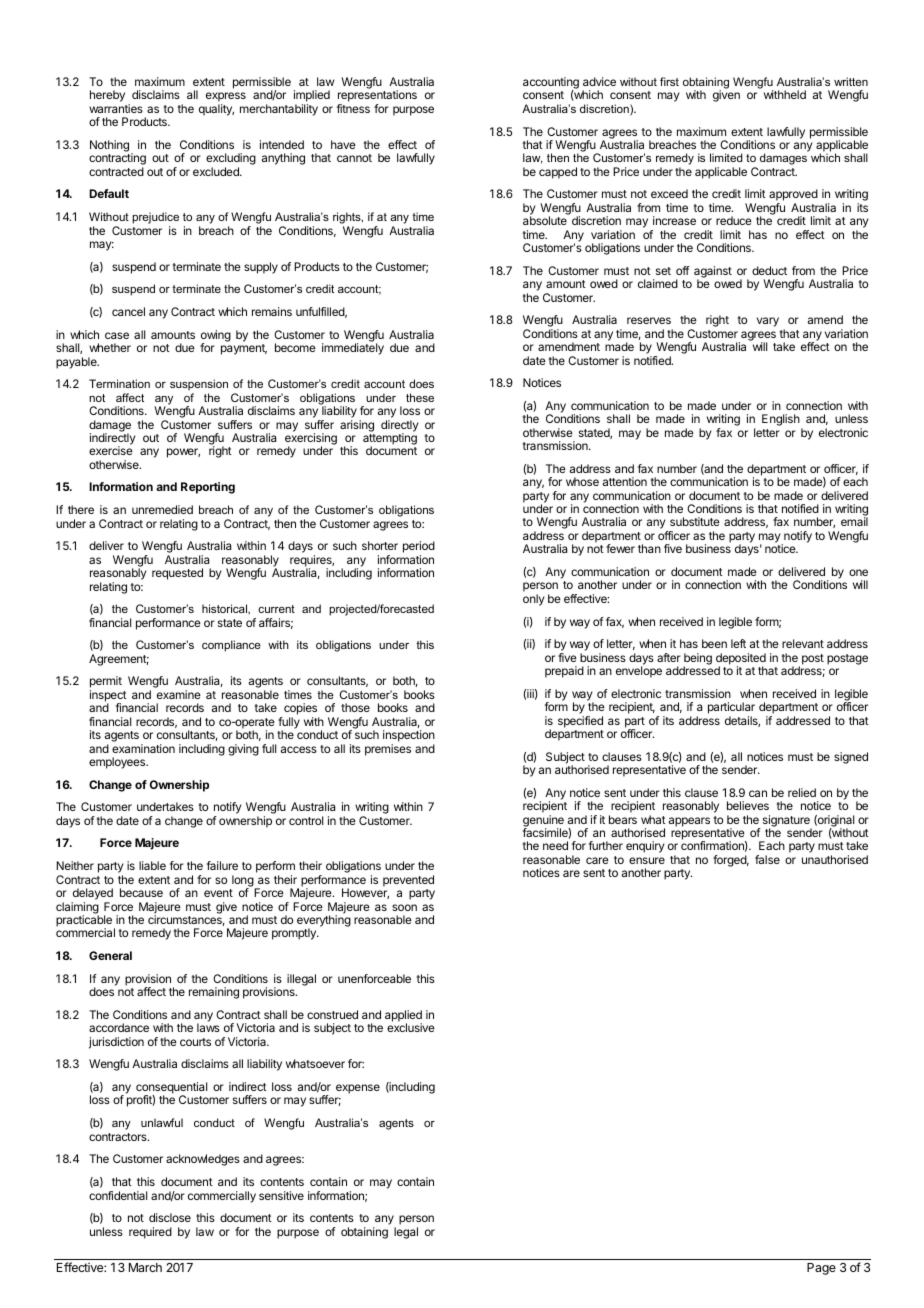 This image has width=924, height=1308. What do you see at coordinates (150, 1233) in the image?
I see `required` at bounding box center [150, 1233].
